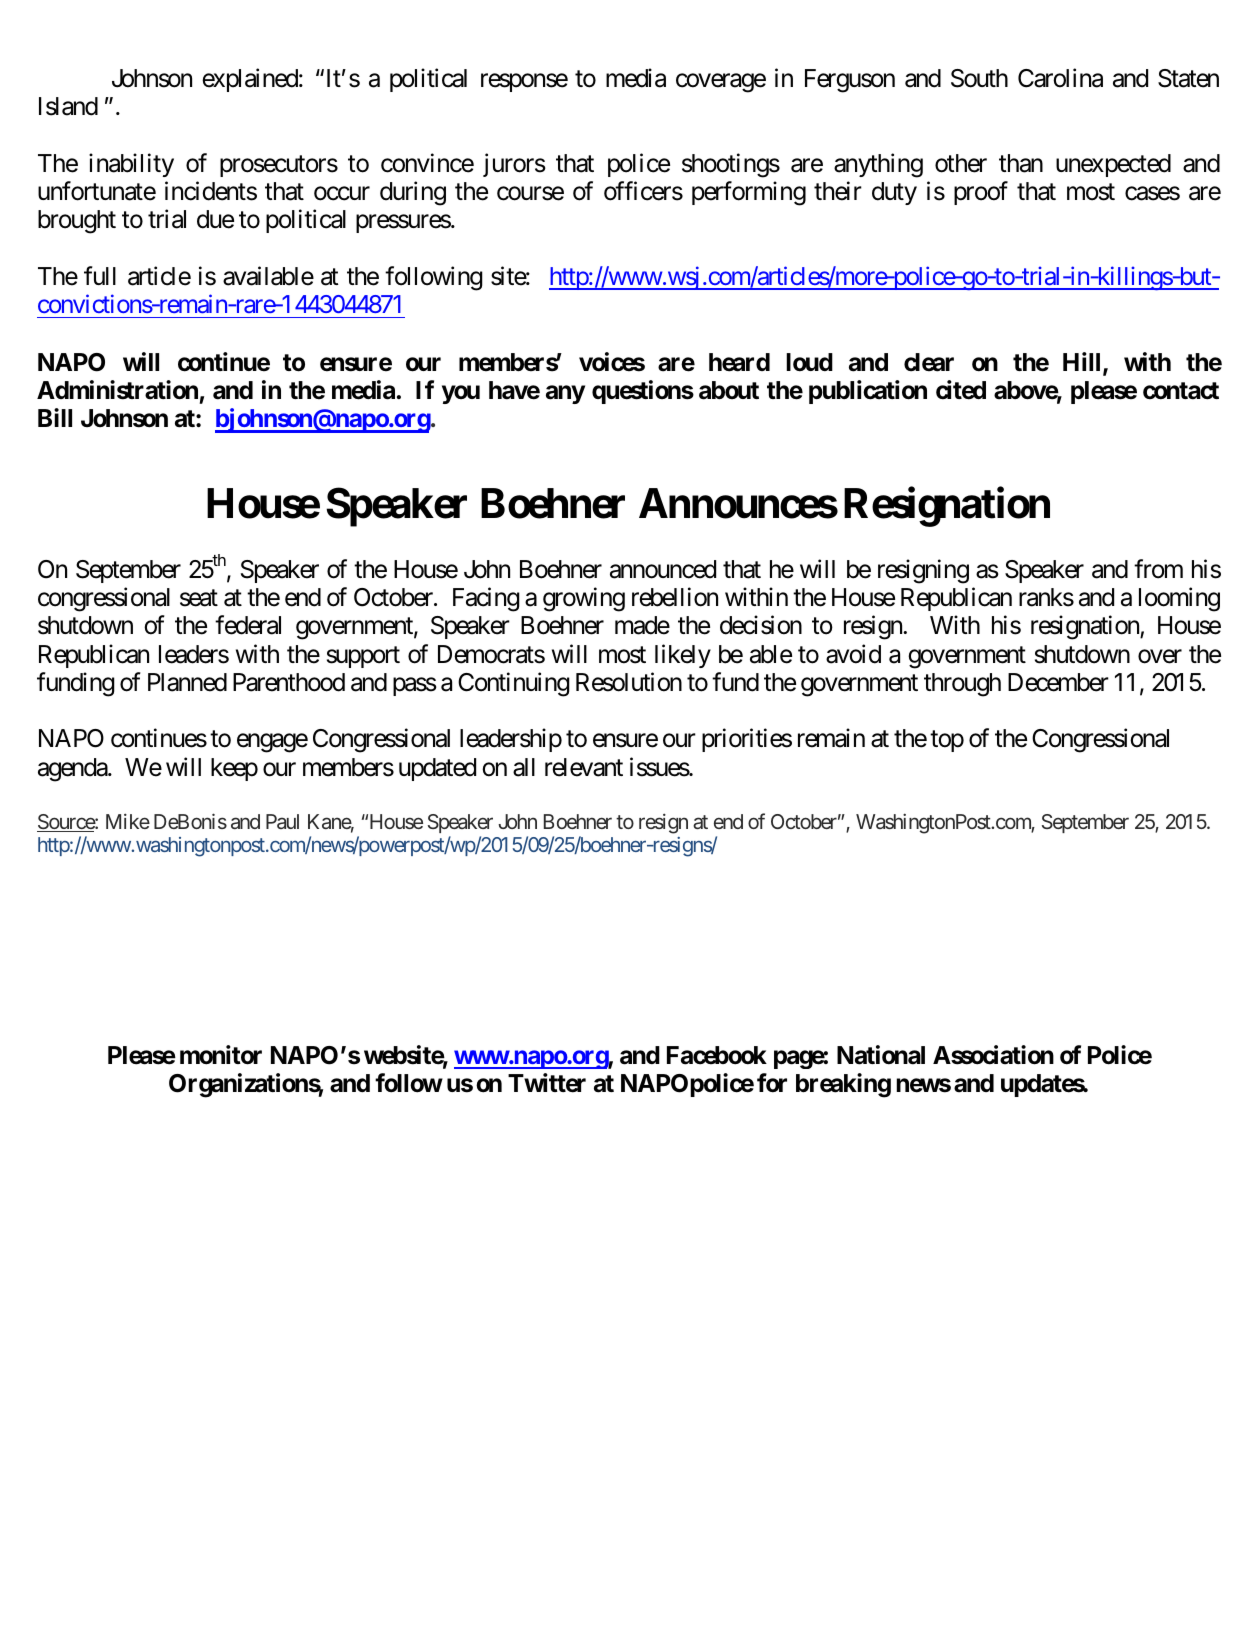 This screenshot has width=1256, height=1625. What do you see at coordinates (68, 106) in the screenshot?
I see `Island` at bounding box center [68, 106].
